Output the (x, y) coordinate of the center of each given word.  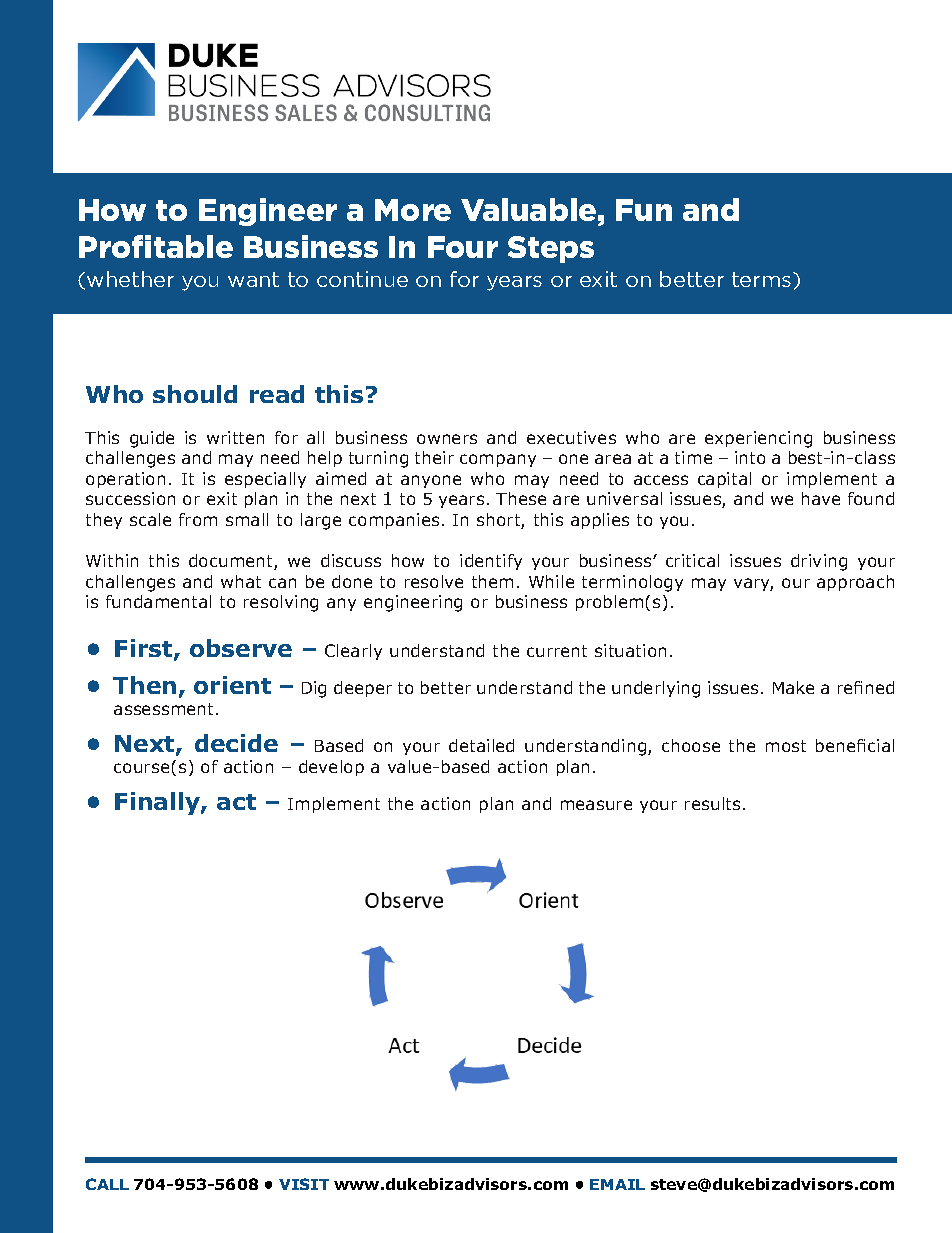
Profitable (156, 246)
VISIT (304, 1184)
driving (819, 562)
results (712, 803)
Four (463, 247)
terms (763, 279)
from (198, 519)
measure (596, 805)
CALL (107, 1184)
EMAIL (617, 1184)
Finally (158, 803)
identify (491, 562)
